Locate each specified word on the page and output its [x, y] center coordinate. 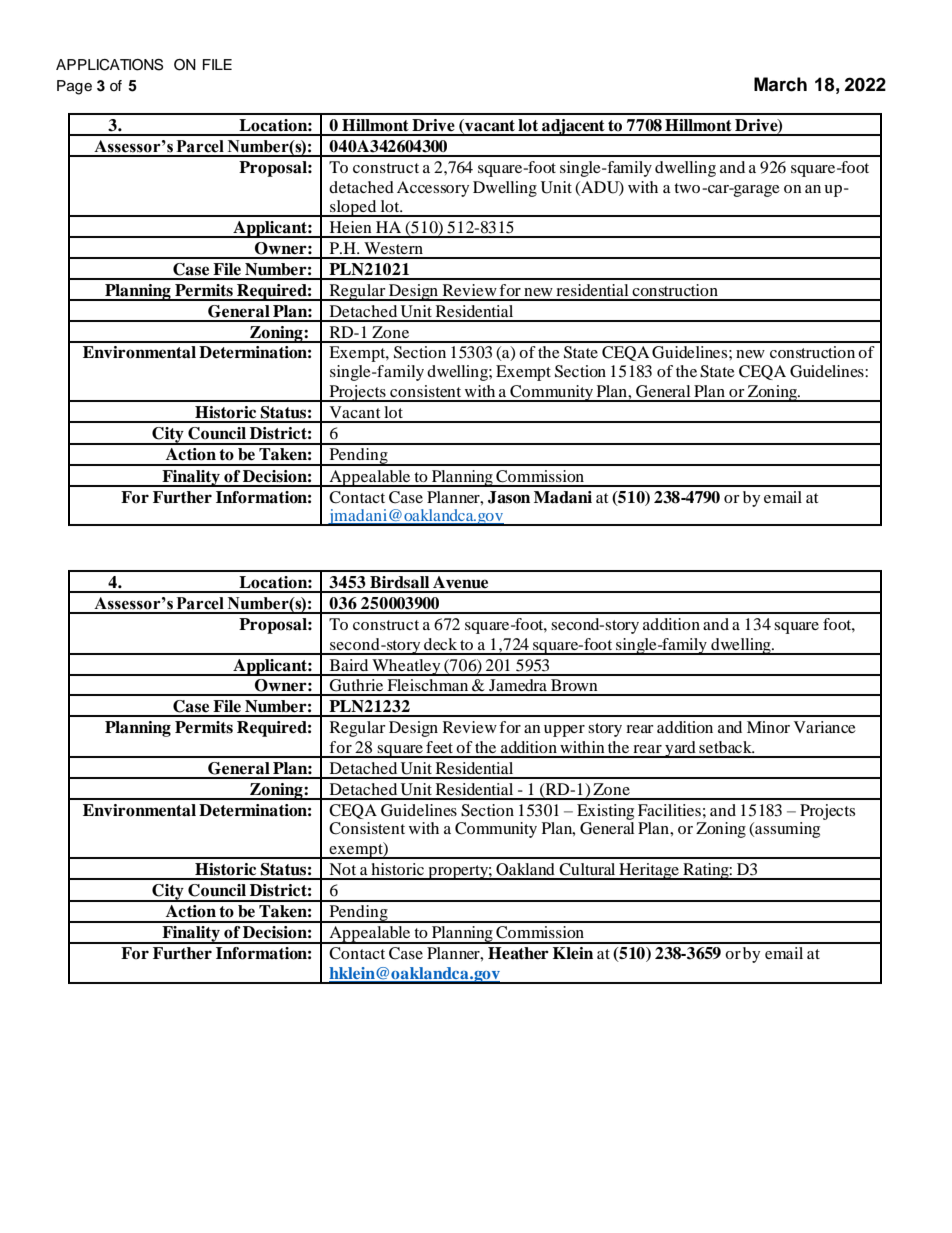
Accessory [433, 189]
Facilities [669, 810]
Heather [518, 953]
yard [680, 749]
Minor [768, 727]
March [780, 84]
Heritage [649, 871]
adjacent [573, 127]
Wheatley [406, 667]
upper [564, 731]
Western [393, 248]
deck [440, 644]
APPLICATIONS [109, 65]
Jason [509, 497]
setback [726, 747]
